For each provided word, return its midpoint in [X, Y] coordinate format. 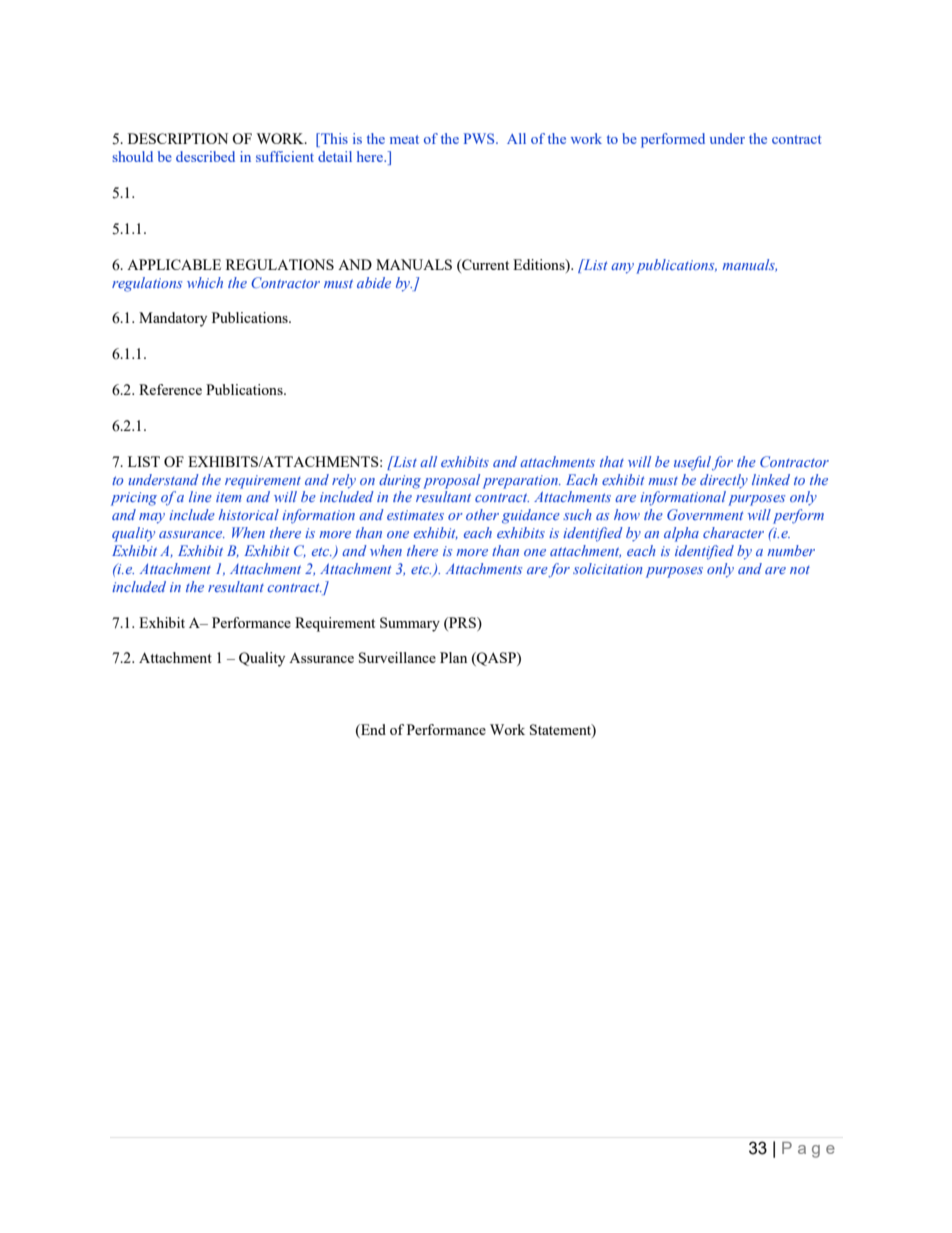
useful [692, 463]
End [372, 731]
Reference [170, 389]
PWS [480, 138]
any [622, 268]
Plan [453, 657]
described [205, 156]
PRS [462, 622]
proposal [451, 481]
